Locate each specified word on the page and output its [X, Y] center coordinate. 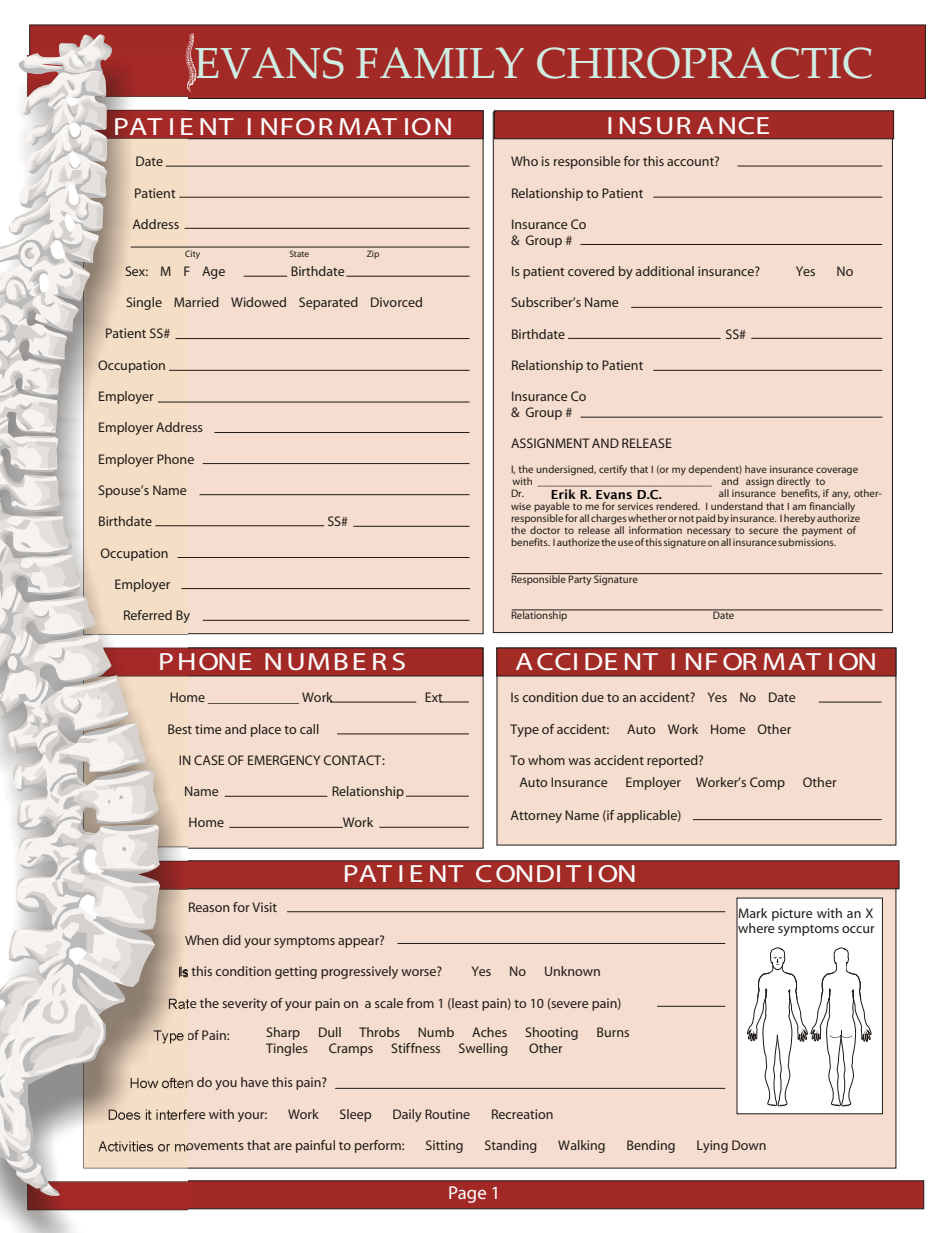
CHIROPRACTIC [704, 63]
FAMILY [440, 63]
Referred [148, 615]
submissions [807, 542]
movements [209, 1147]
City [192, 255]
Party [580, 579]
